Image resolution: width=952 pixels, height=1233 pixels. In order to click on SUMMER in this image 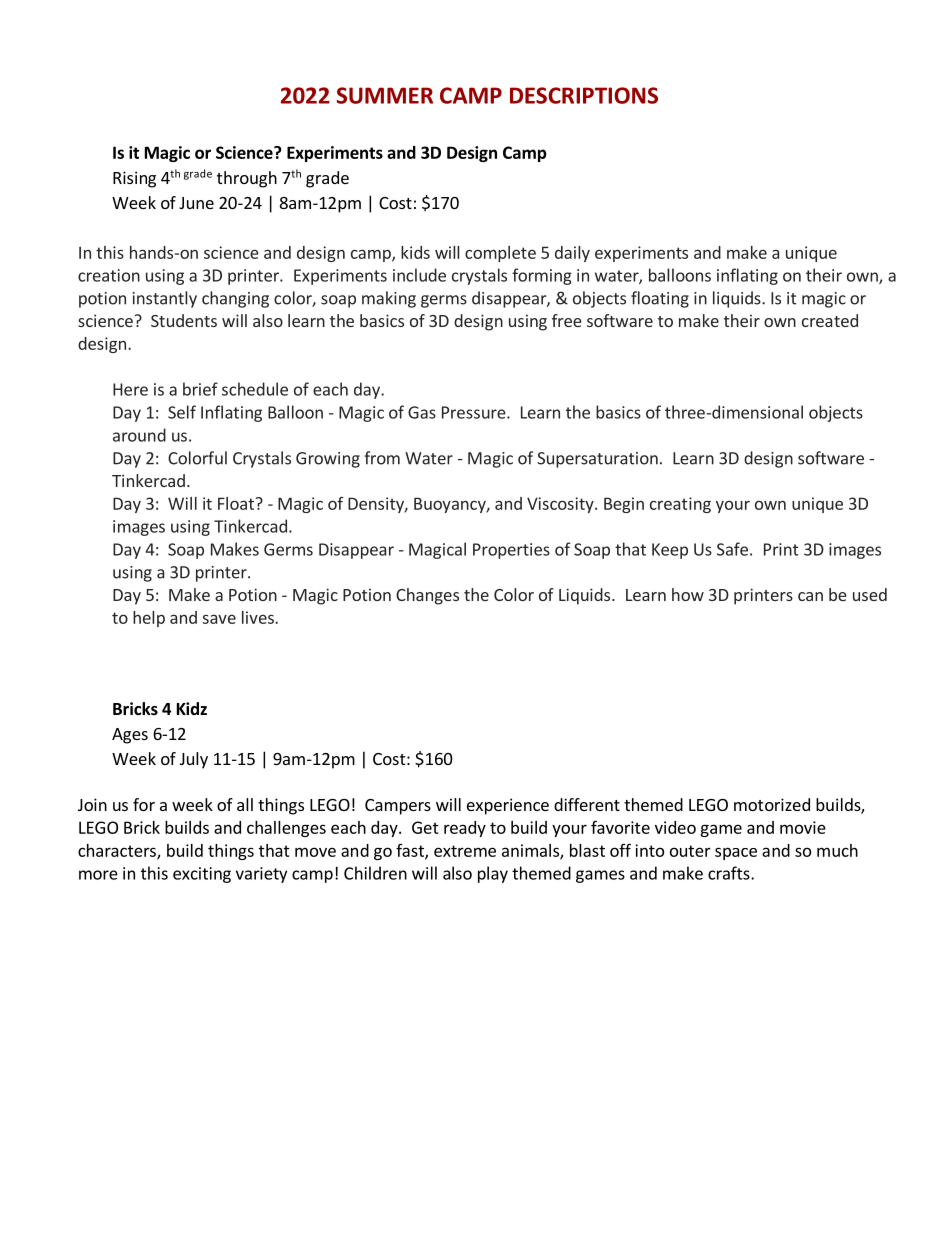, I will do `click(385, 95)`.
